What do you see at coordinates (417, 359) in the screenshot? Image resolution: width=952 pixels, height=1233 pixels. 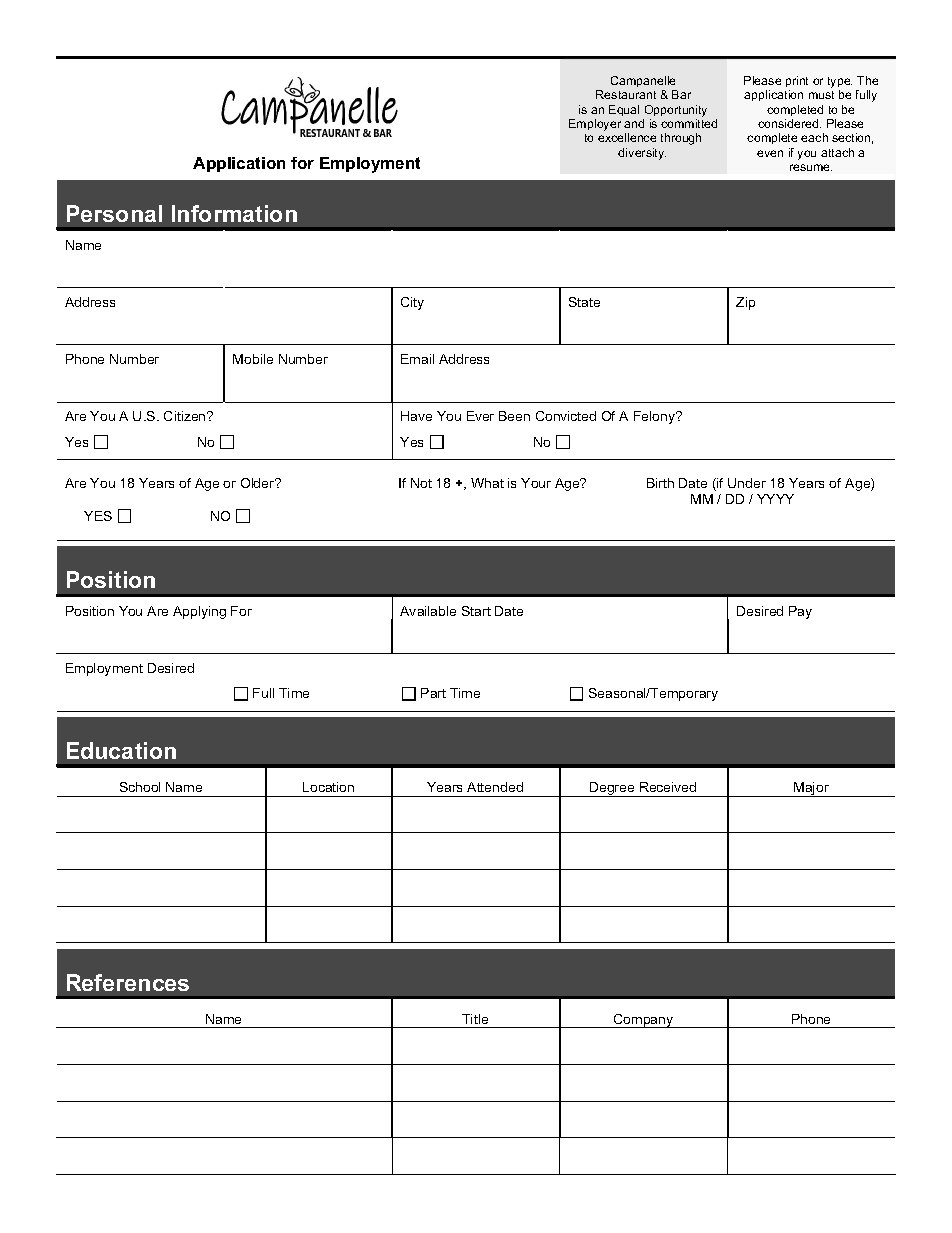 I see `Email` at bounding box center [417, 359].
